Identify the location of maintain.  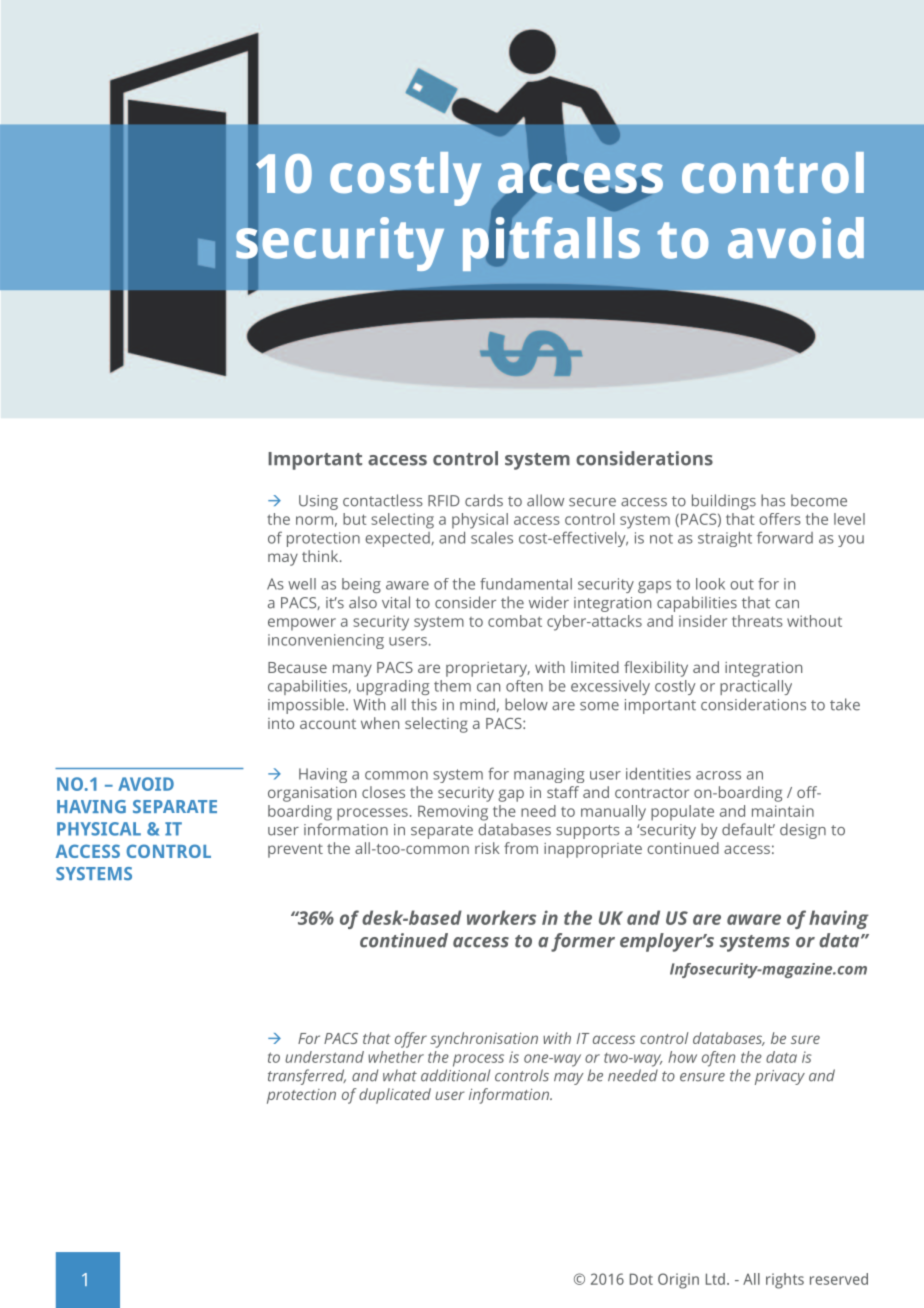
(783, 811).
